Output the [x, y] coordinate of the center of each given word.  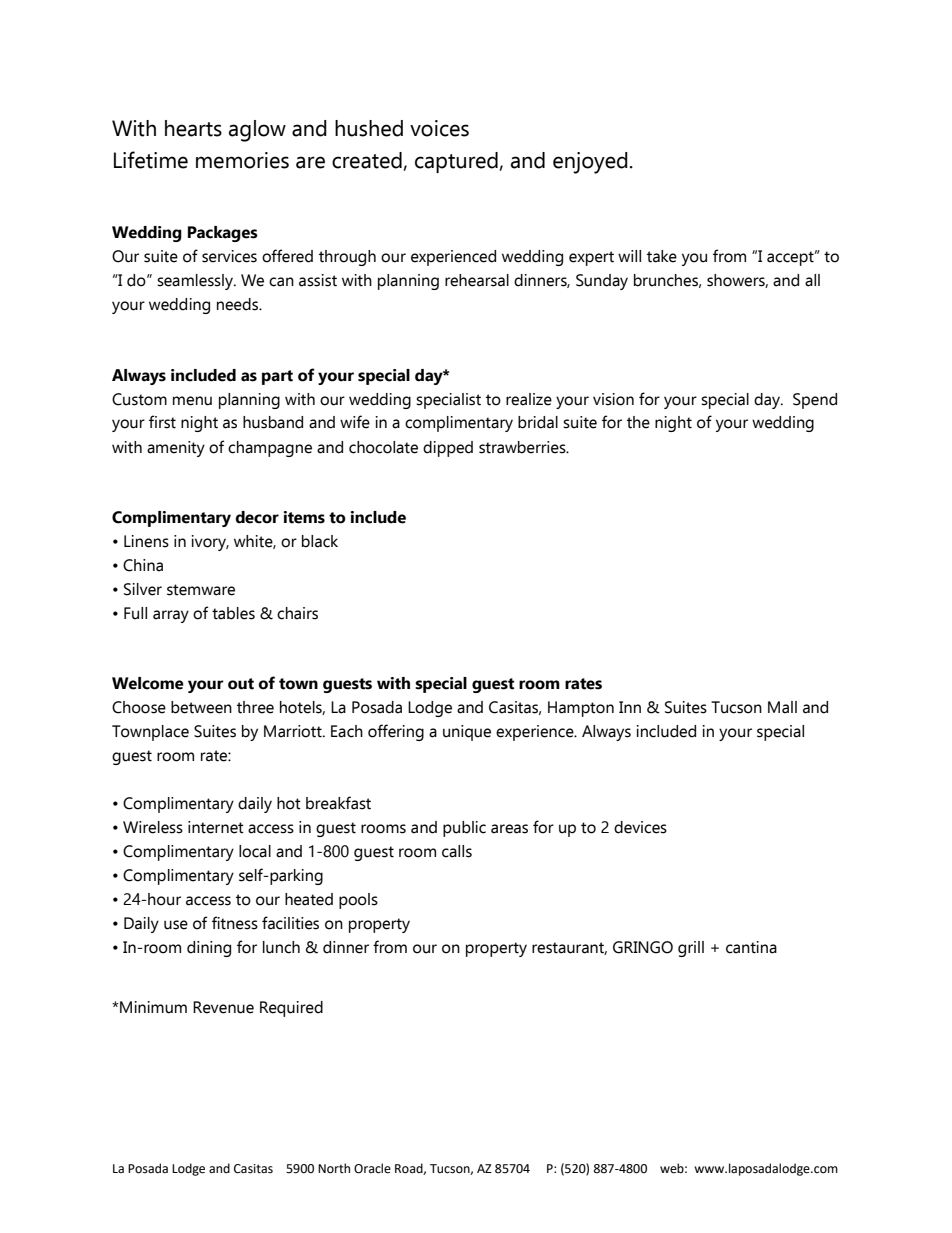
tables [233, 613]
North [334, 1168]
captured [456, 162]
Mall [782, 707]
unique [467, 733]
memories [242, 160]
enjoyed [590, 163]
